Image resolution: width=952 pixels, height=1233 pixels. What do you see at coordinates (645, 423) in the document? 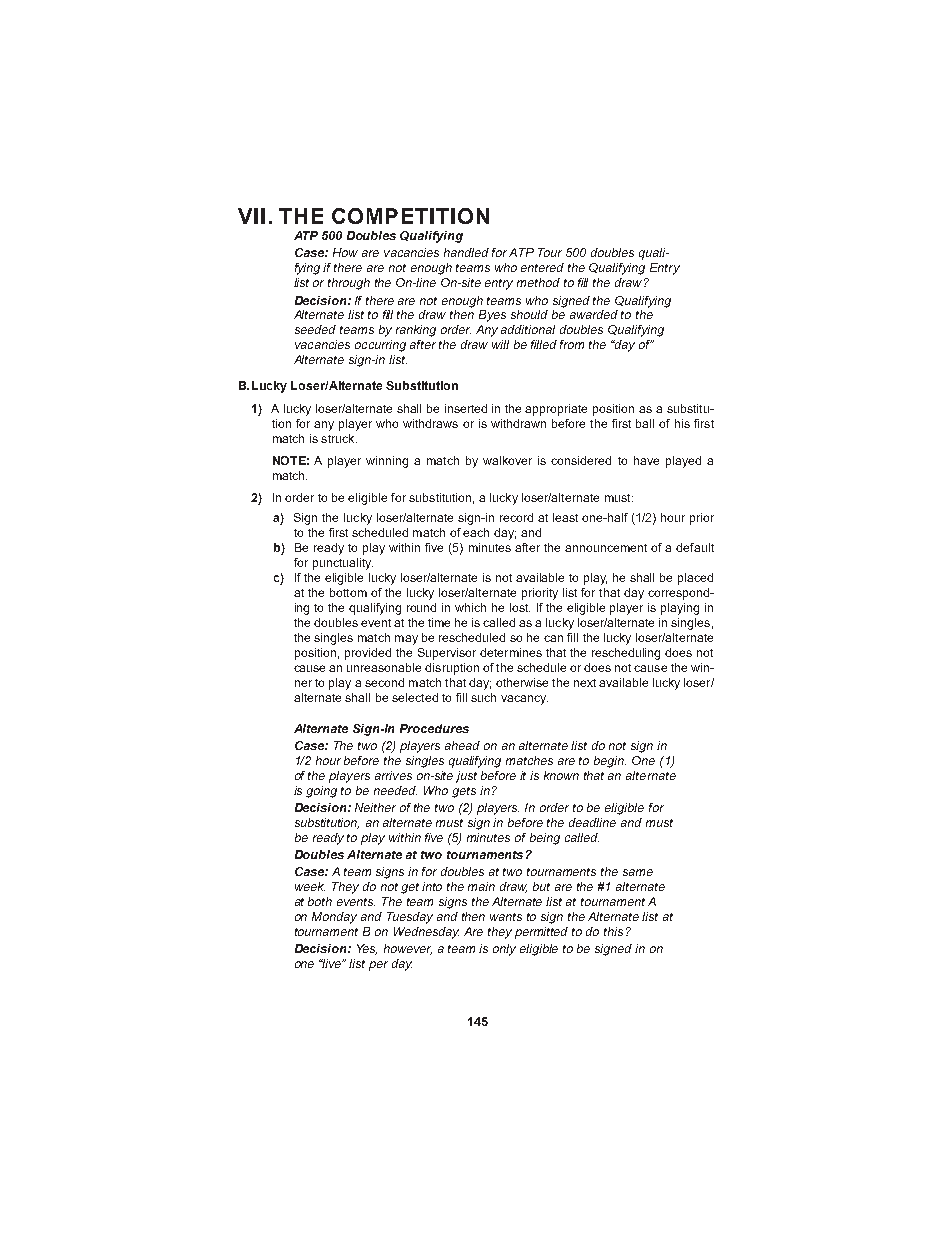
I see `ball` at bounding box center [645, 423].
